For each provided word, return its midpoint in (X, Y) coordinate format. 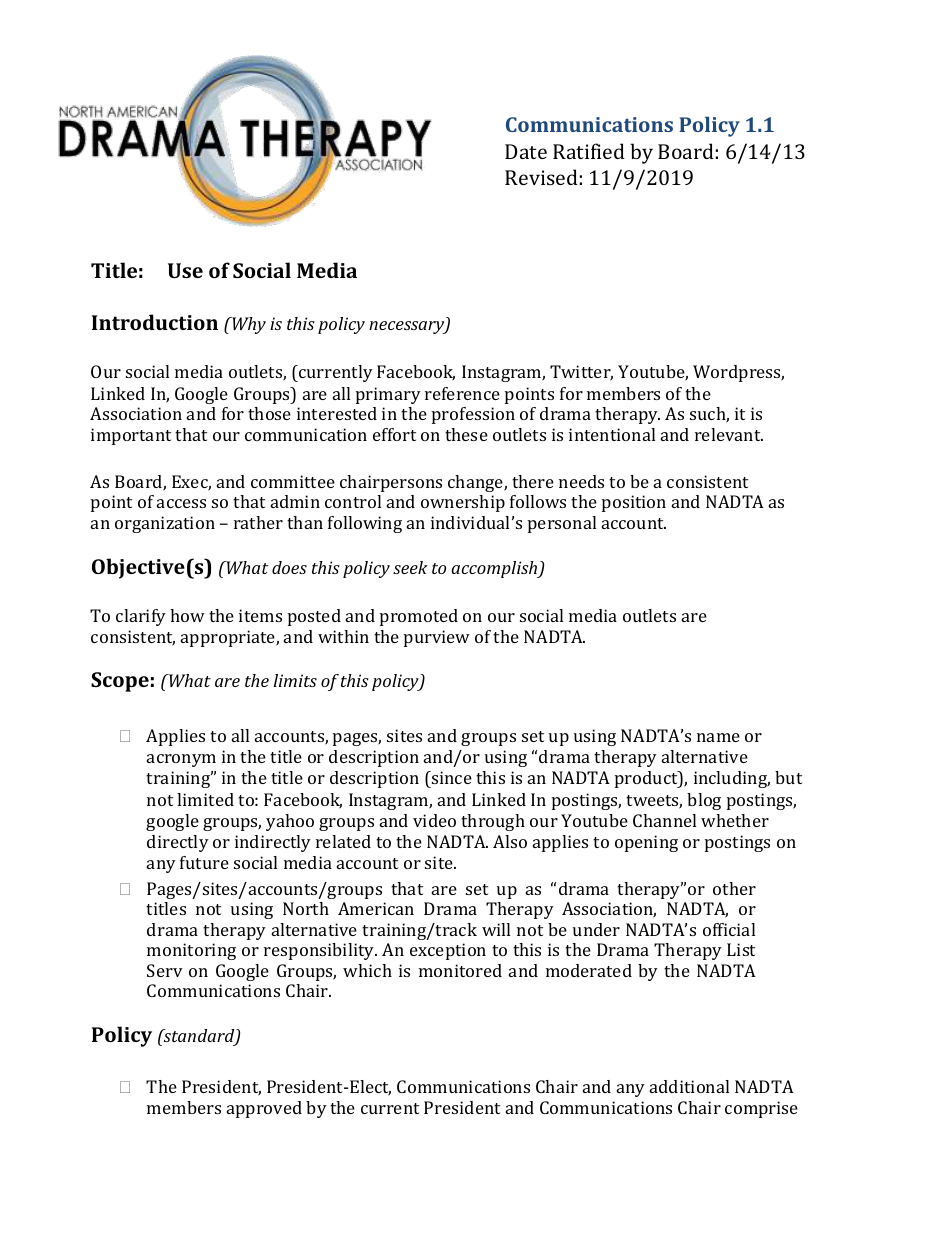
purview (437, 638)
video (434, 820)
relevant (729, 434)
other (734, 888)
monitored (460, 970)
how (187, 615)
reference (462, 393)
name (718, 737)
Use (185, 270)
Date (526, 151)
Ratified (589, 151)
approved (264, 1109)
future (204, 862)
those (269, 413)
